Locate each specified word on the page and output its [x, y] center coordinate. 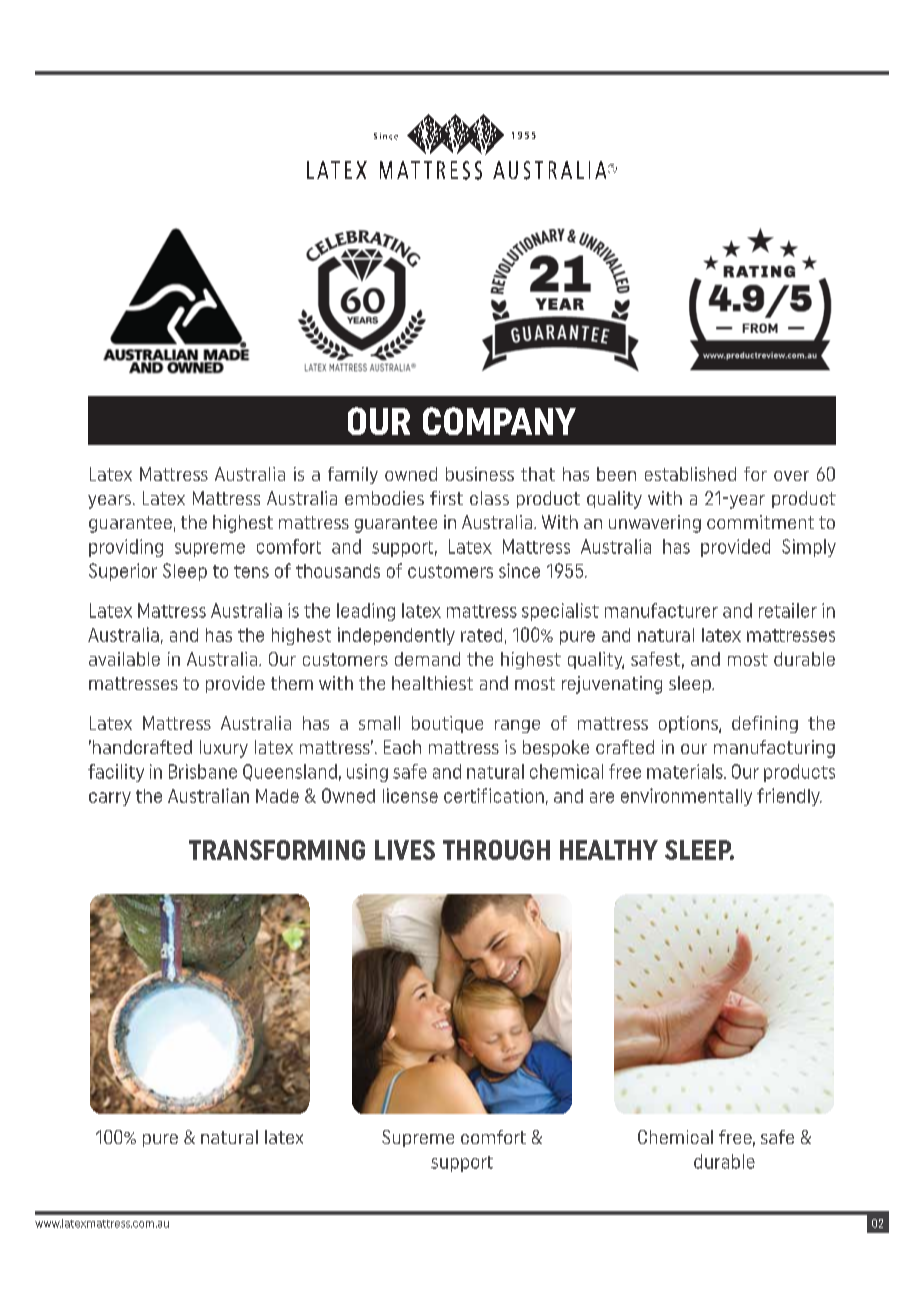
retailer [788, 610]
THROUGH [496, 850]
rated [481, 635]
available [124, 659]
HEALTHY [609, 850]
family [353, 475]
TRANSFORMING [277, 850]
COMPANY [499, 421]
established [690, 474]
